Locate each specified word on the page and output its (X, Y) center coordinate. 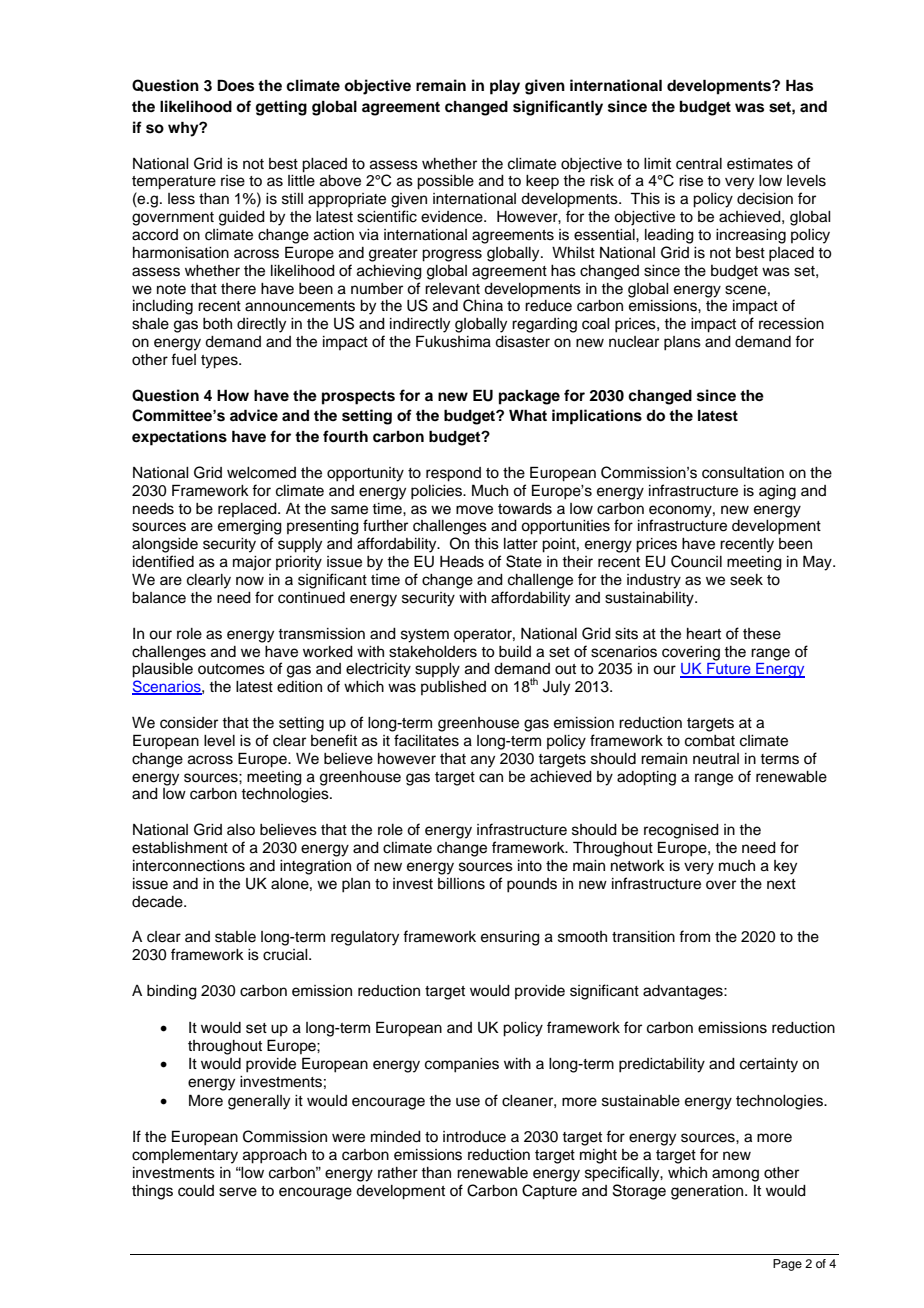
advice (254, 415)
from (694, 936)
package (529, 397)
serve (238, 1192)
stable (235, 937)
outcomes (231, 669)
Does (235, 85)
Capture (549, 1192)
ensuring (510, 938)
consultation (743, 473)
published (453, 688)
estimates (760, 164)
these (762, 634)
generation (708, 1192)
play (505, 87)
